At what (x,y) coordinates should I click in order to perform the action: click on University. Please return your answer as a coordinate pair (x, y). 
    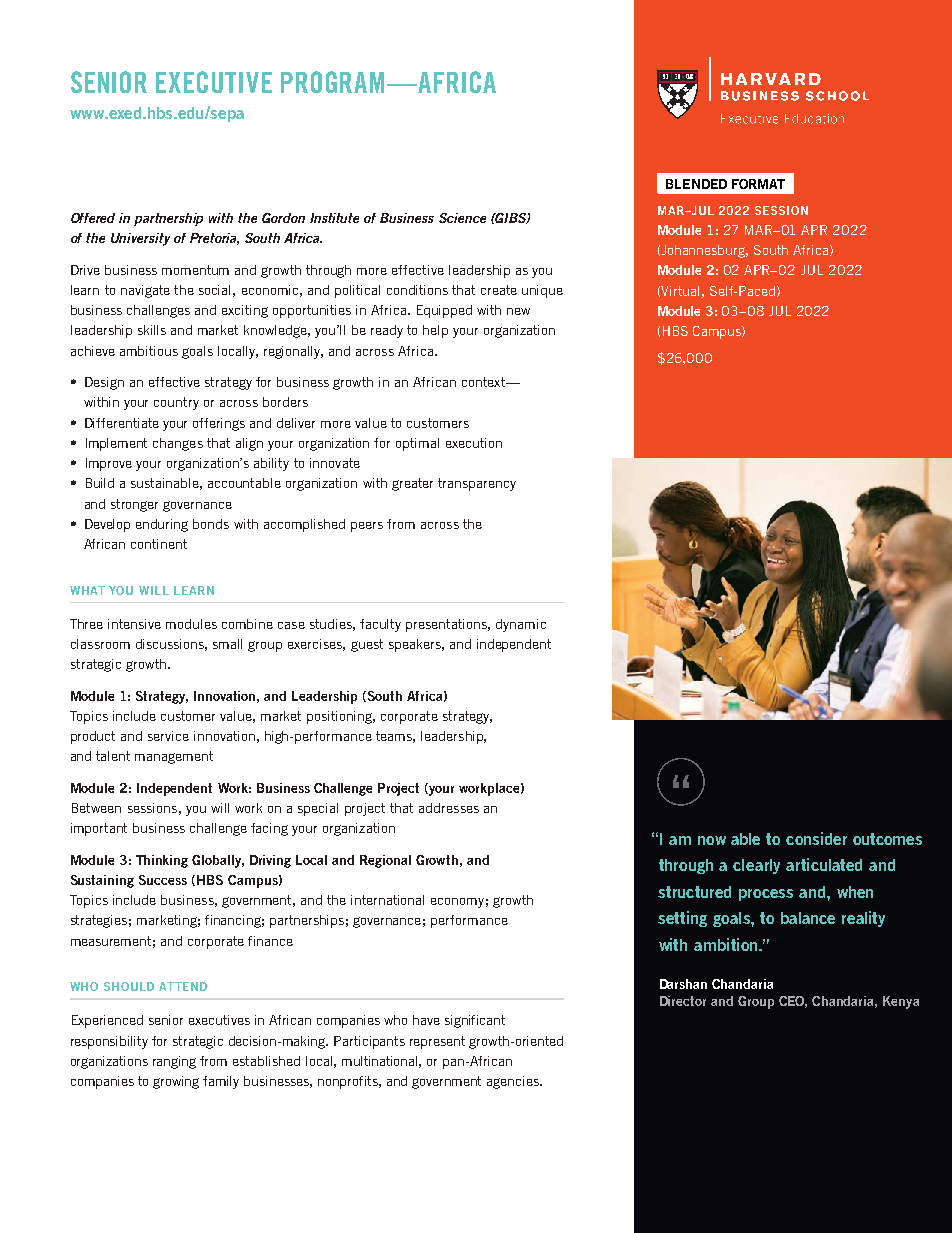
    Looking at the image, I should click on (140, 239).
